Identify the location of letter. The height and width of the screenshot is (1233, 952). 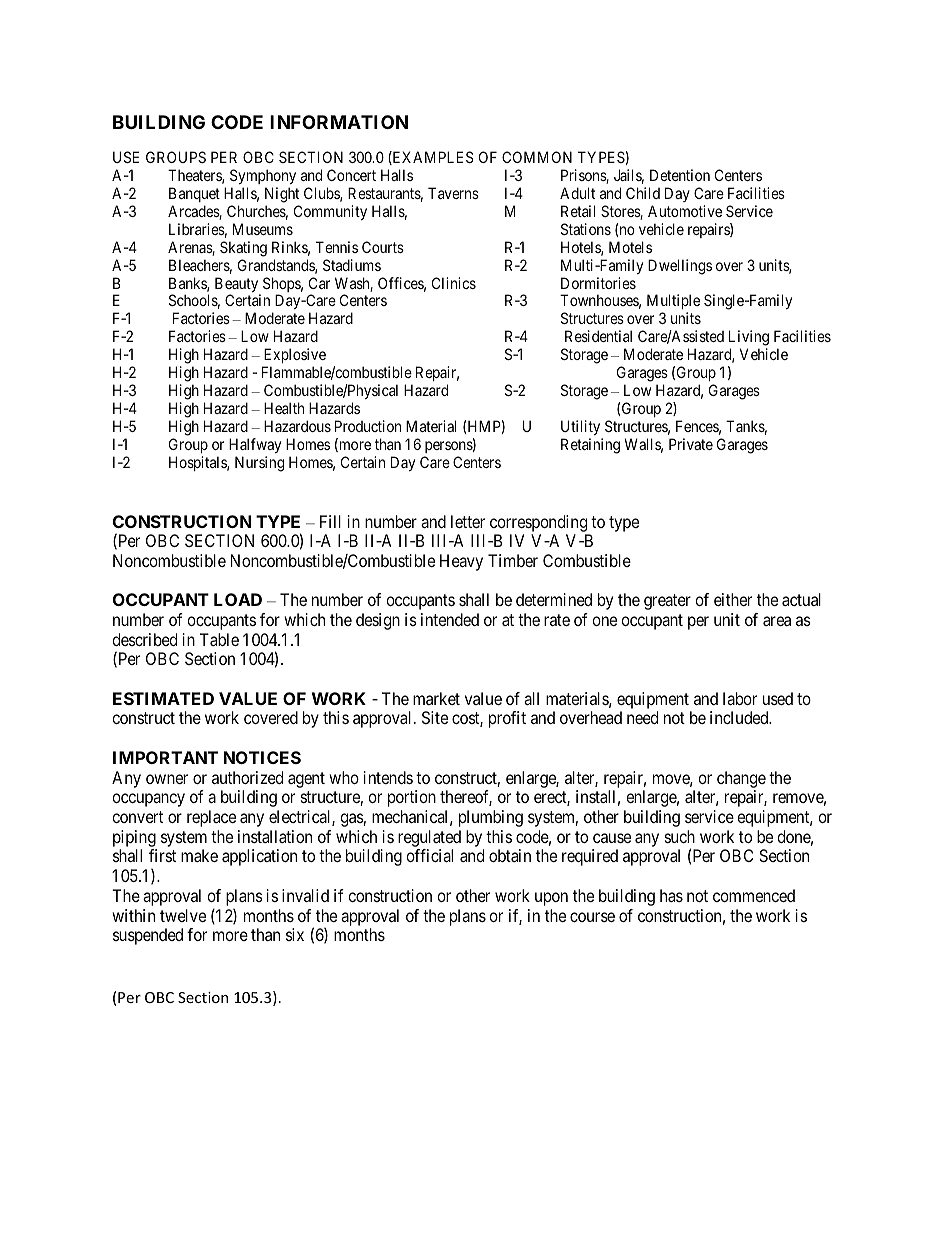
(468, 521).
